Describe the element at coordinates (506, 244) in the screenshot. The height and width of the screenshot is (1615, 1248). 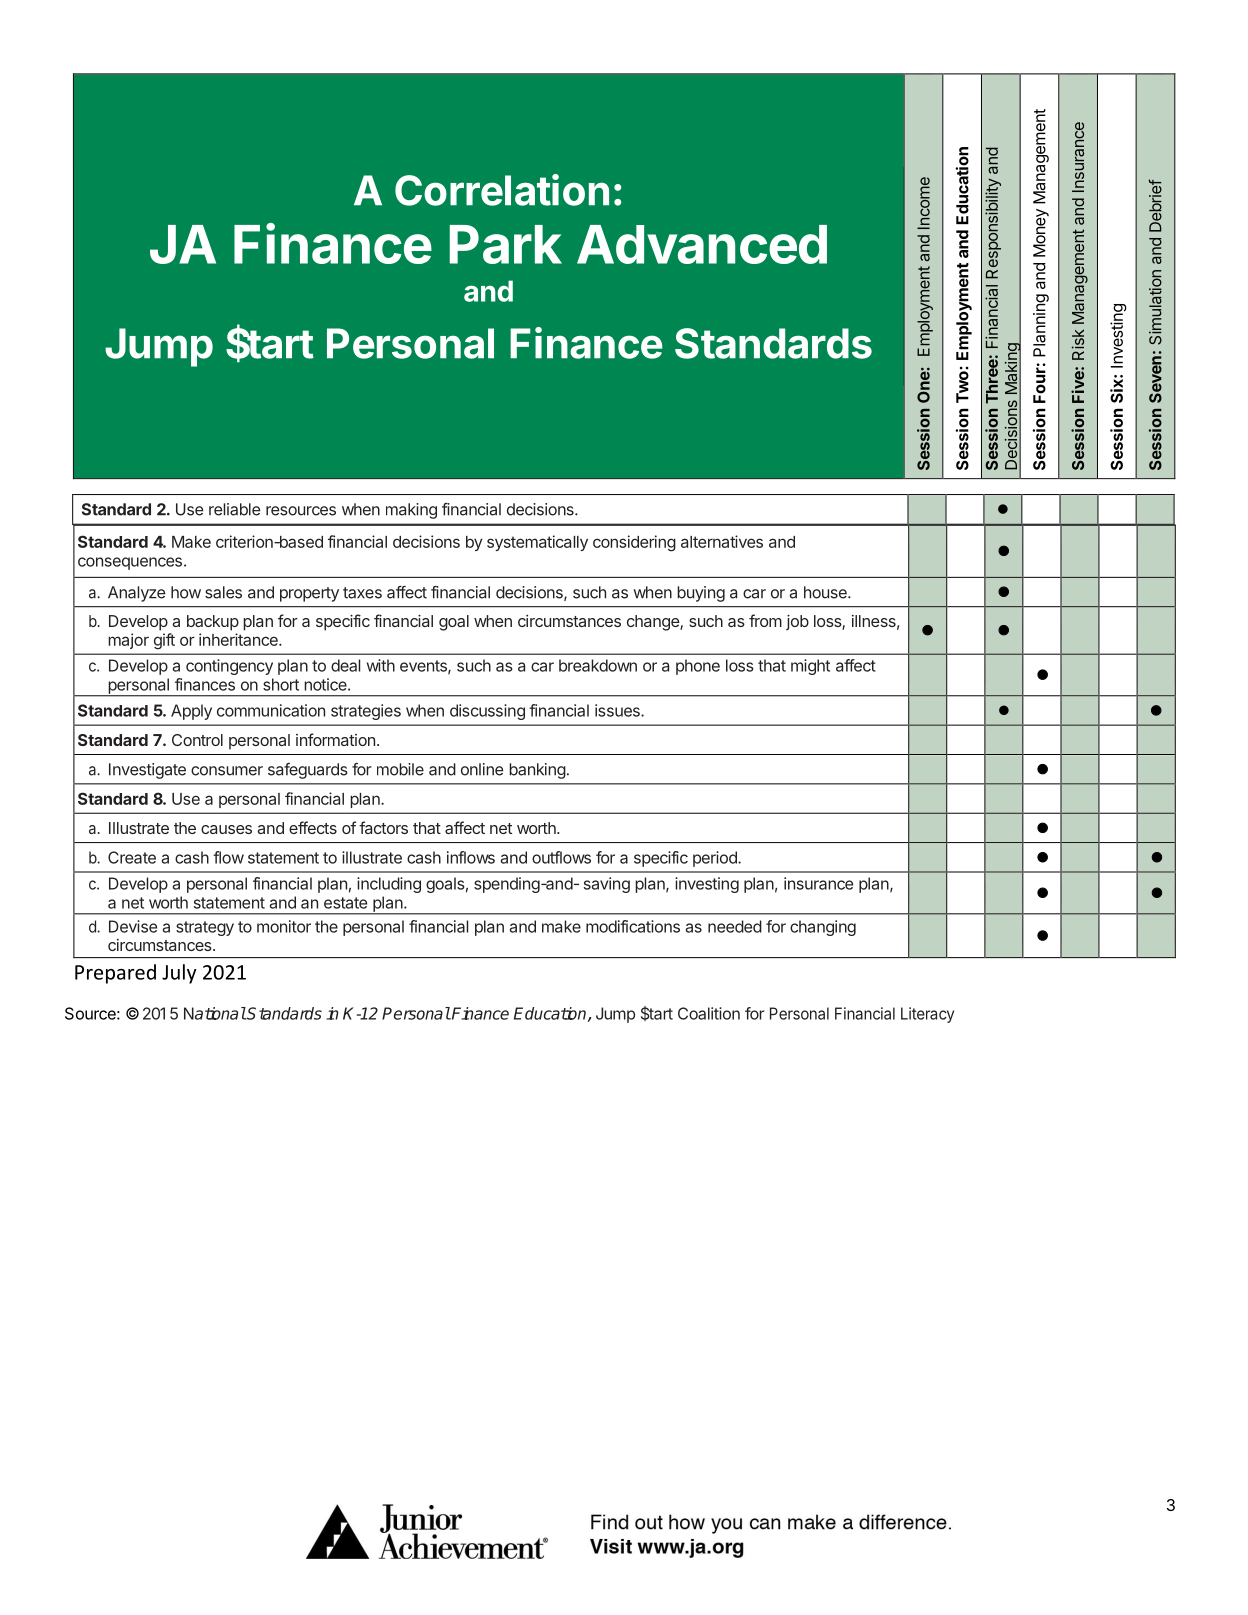
I see `Park` at that location.
